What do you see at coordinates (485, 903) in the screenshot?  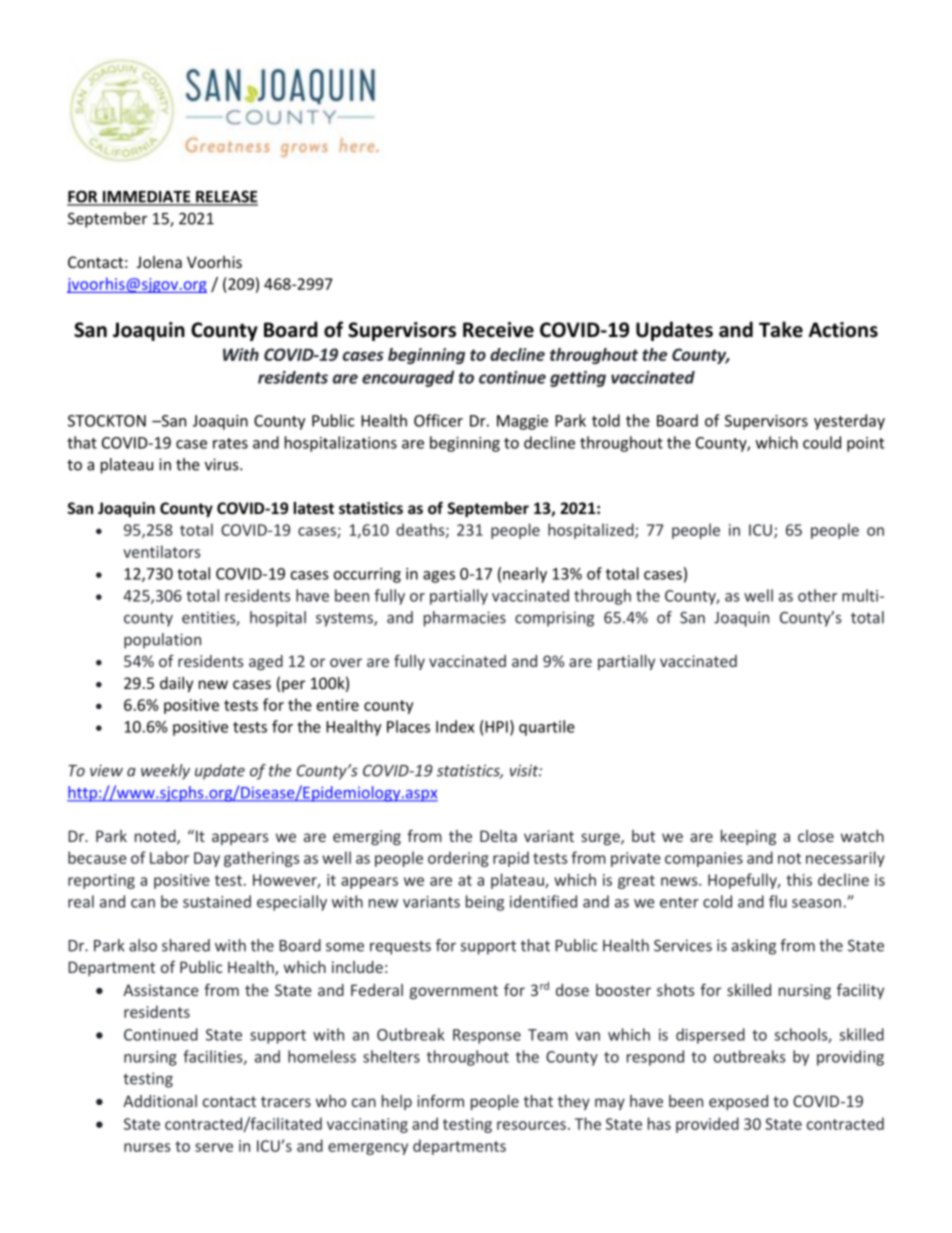 I see `being` at bounding box center [485, 903].
